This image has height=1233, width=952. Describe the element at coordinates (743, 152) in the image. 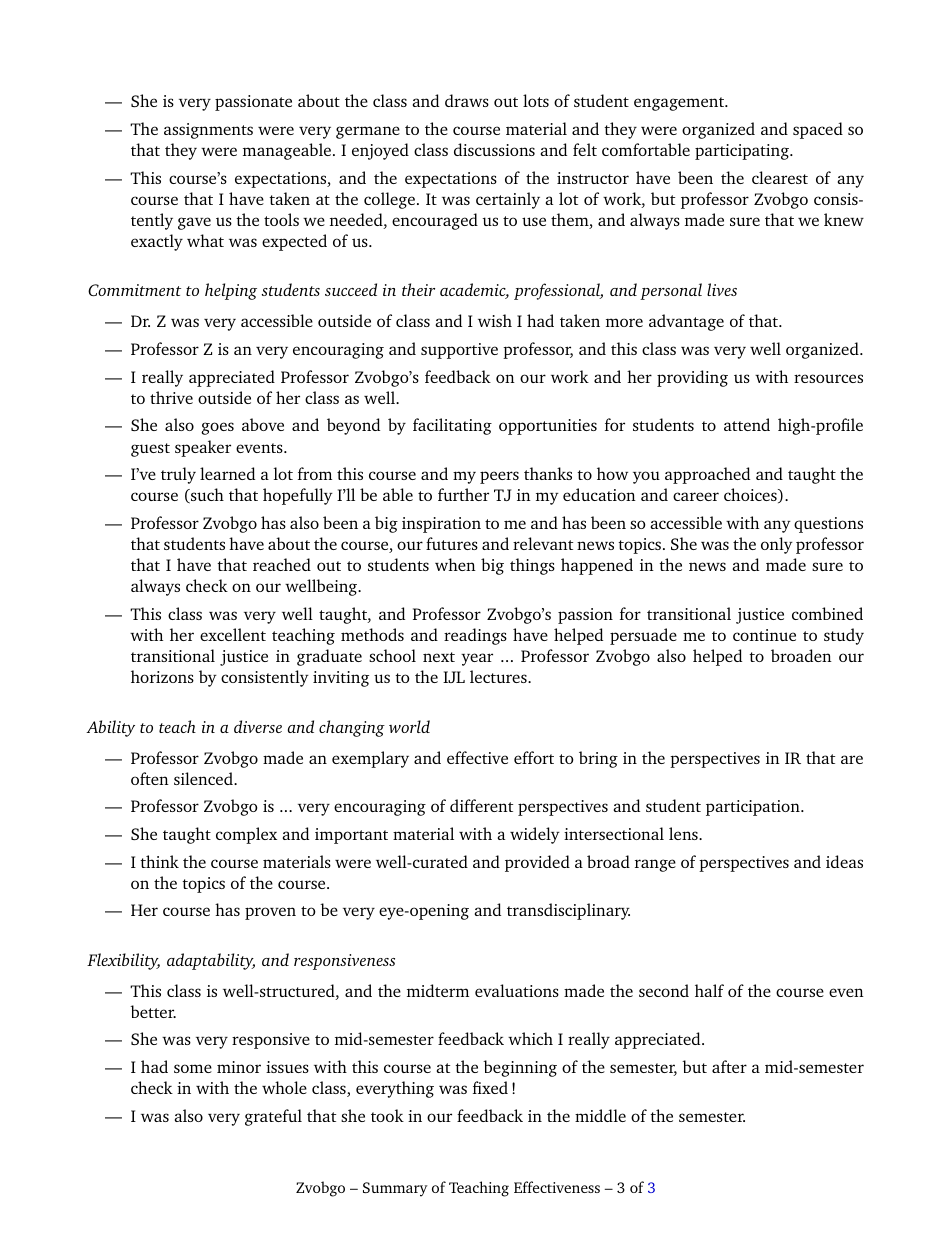

I see `participating` at that location.
